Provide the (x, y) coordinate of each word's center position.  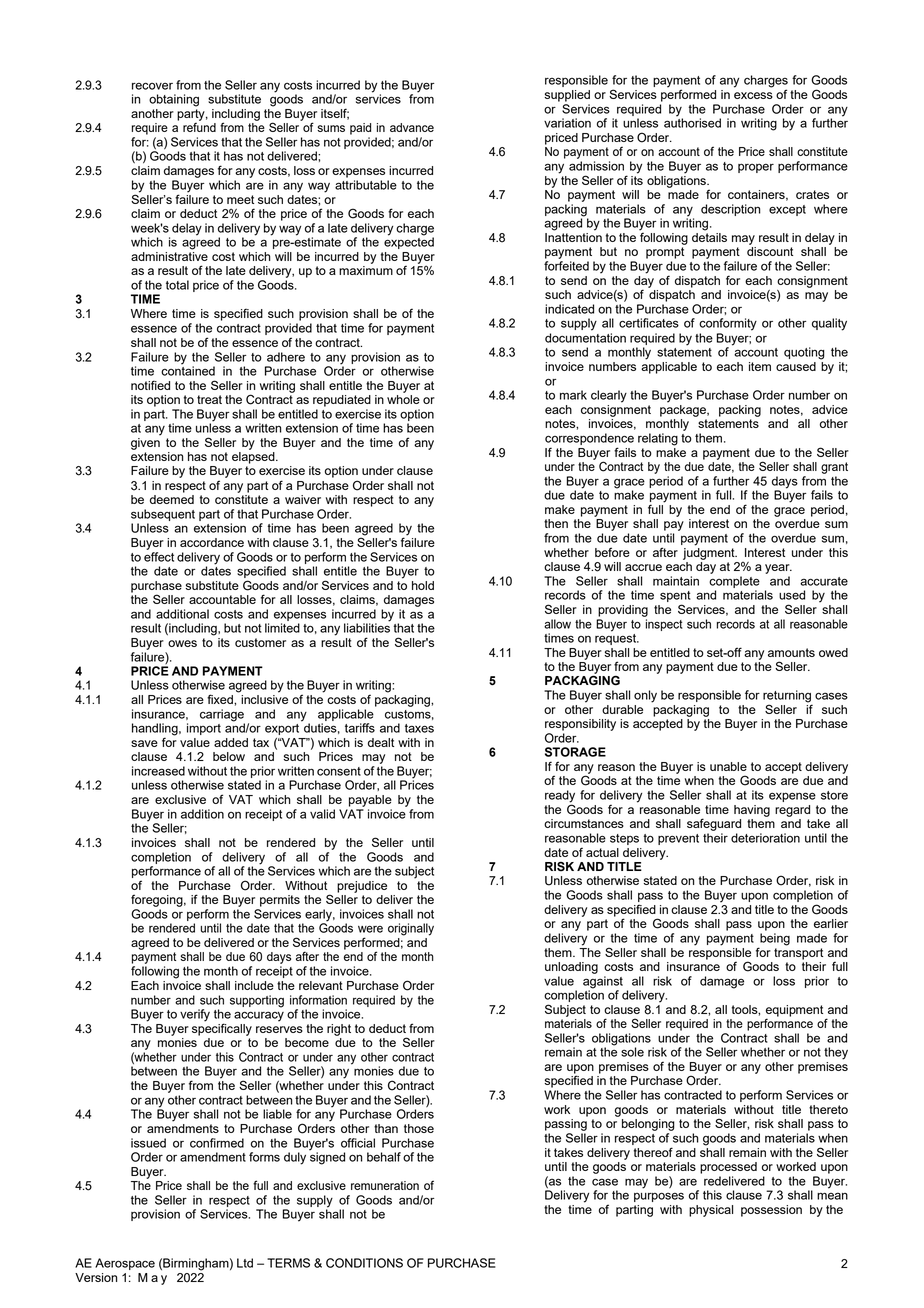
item (760, 366)
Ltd (245, 1263)
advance (412, 127)
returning (787, 697)
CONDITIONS (364, 1263)
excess (753, 95)
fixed (221, 699)
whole (403, 399)
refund (199, 126)
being (775, 939)
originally (411, 929)
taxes (419, 728)
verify (195, 1015)
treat (209, 399)
